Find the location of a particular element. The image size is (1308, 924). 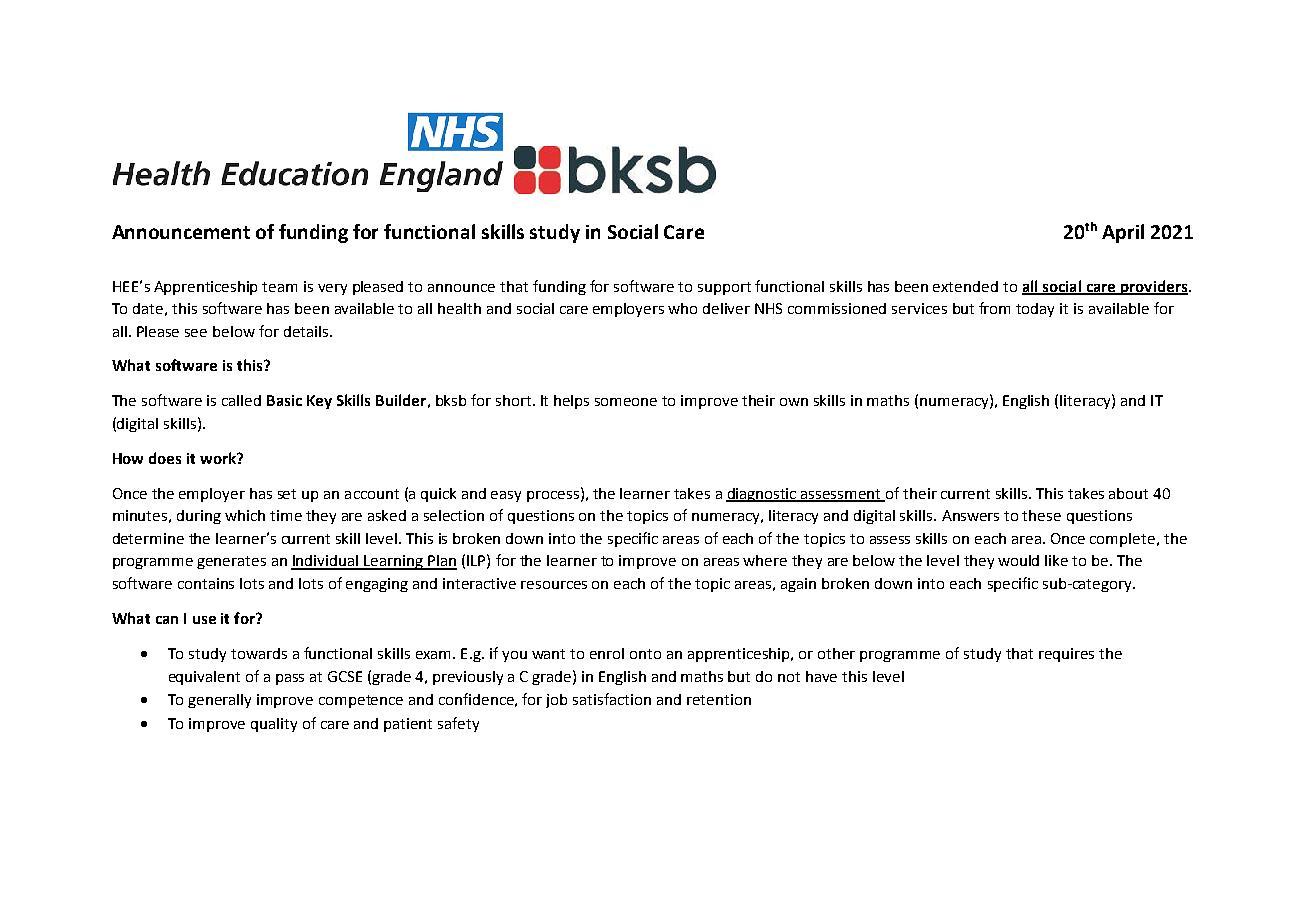

set is located at coordinates (287, 494).
